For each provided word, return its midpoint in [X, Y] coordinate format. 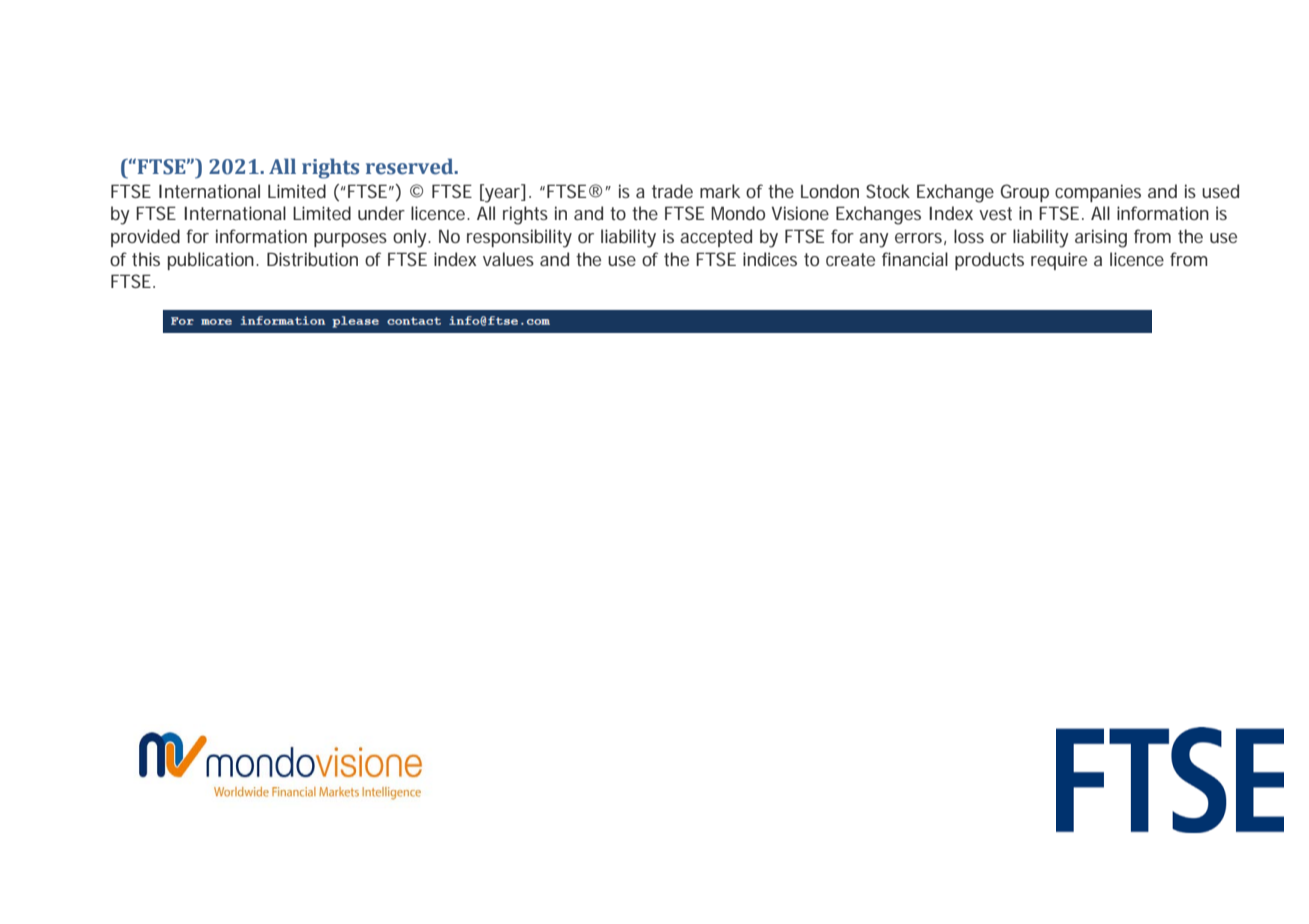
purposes [350, 240]
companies [1098, 193]
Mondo [738, 213]
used [1220, 191]
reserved [411, 166]
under [381, 213]
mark [720, 191]
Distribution [312, 259]
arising [1101, 238]
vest [995, 213]
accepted [716, 238]
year [503, 194]
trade [672, 191]
